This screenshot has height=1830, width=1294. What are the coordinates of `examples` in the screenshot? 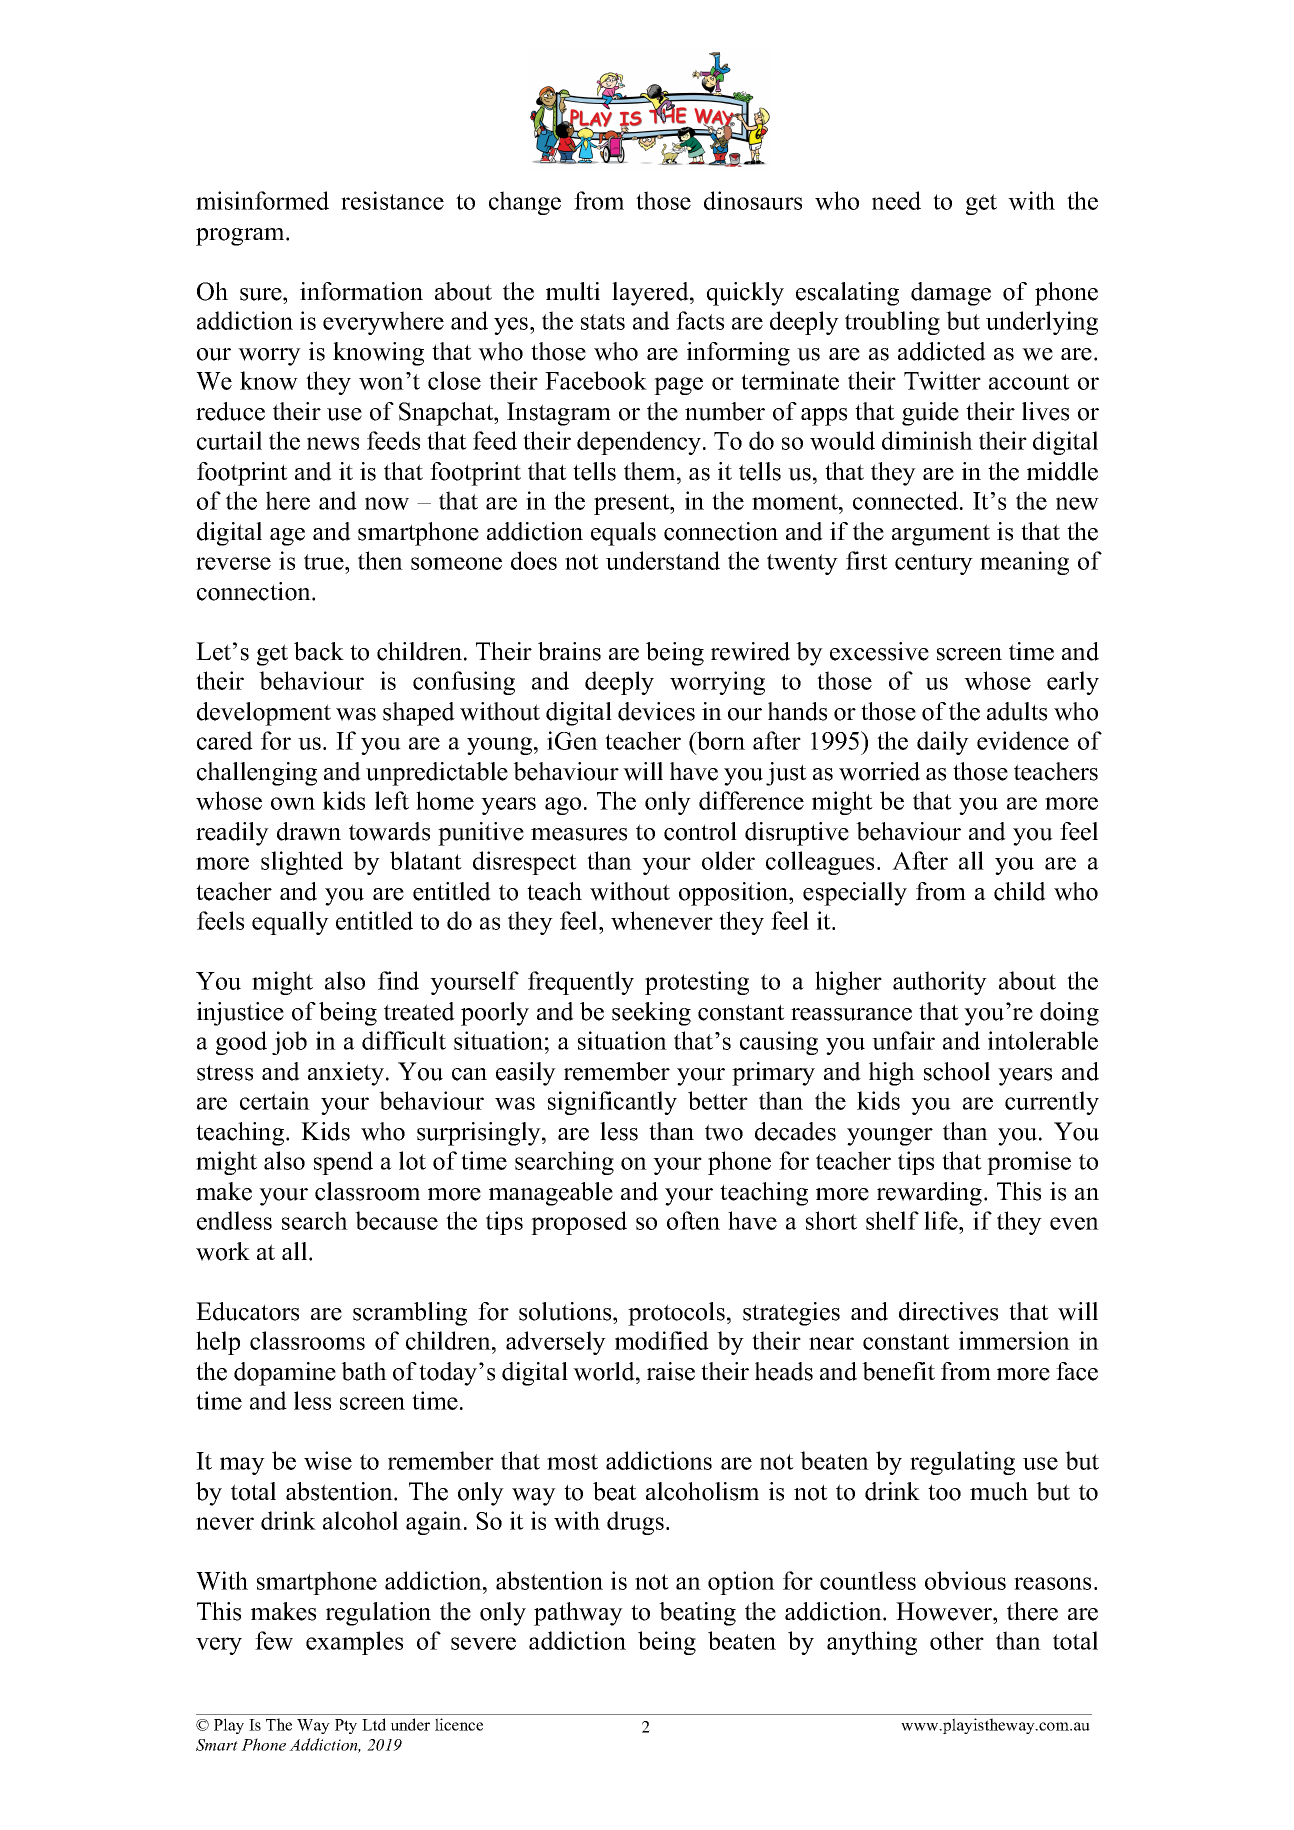 It's located at (354, 1643).
